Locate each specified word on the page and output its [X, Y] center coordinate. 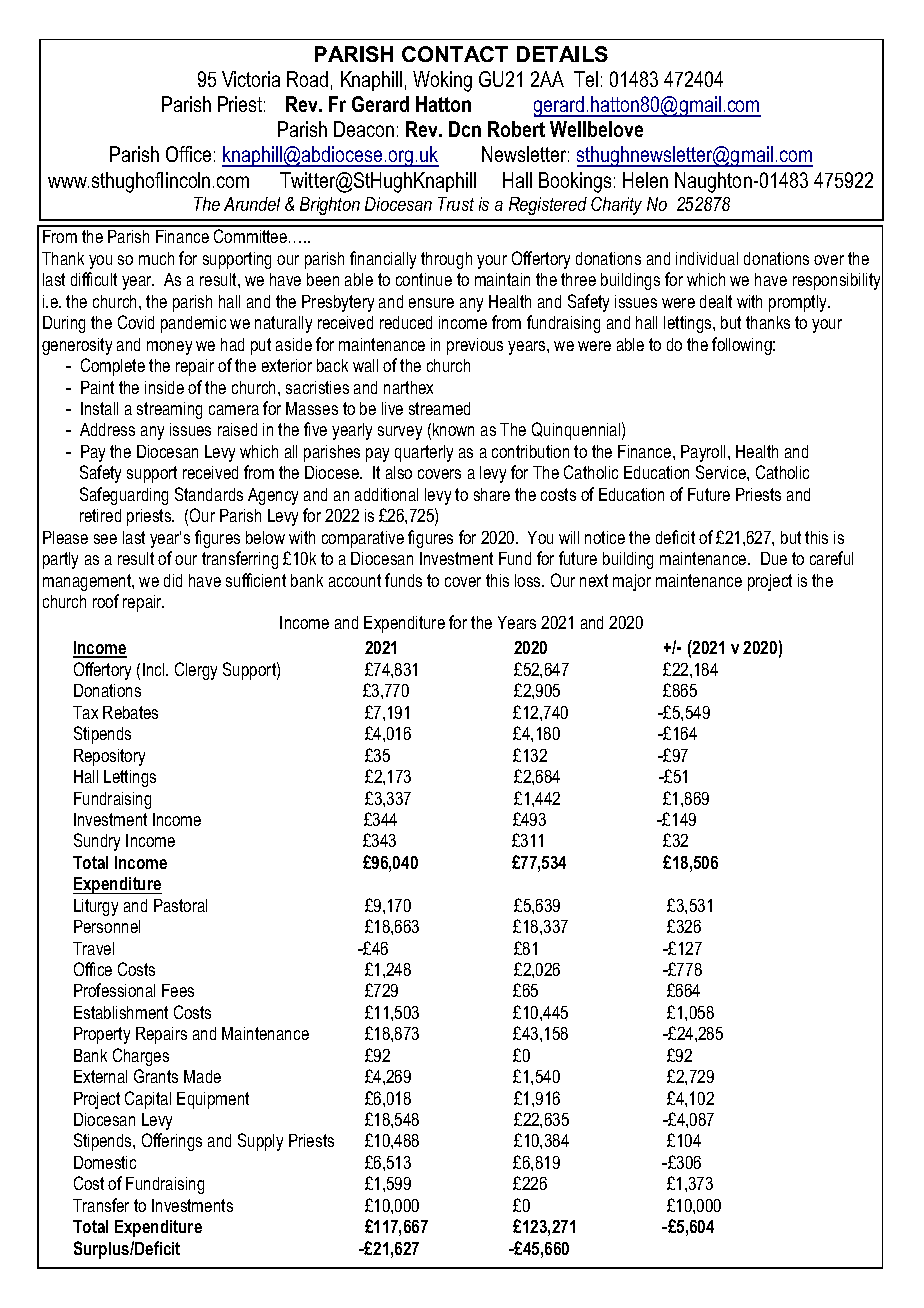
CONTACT [455, 54]
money [169, 348]
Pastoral [180, 905]
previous [475, 346]
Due [774, 558]
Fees [178, 990]
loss [529, 580]
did [173, 580]
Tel [586, 79]
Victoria [251, 79]
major [632, 582]
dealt [716, 301]
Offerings [172, 1142]
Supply [260, 1142]
